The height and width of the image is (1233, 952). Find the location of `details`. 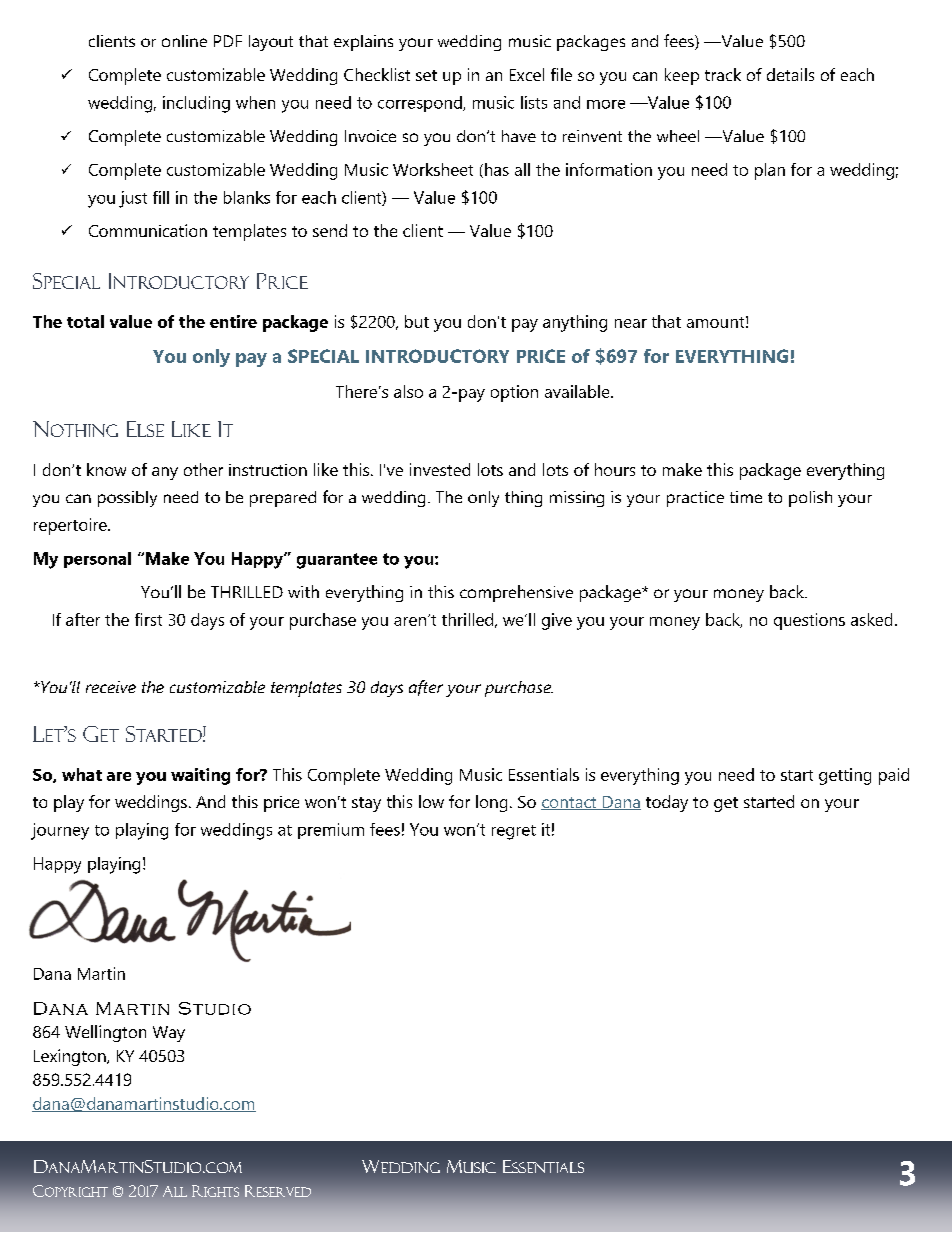

details is located at coordinates (790, 74).
